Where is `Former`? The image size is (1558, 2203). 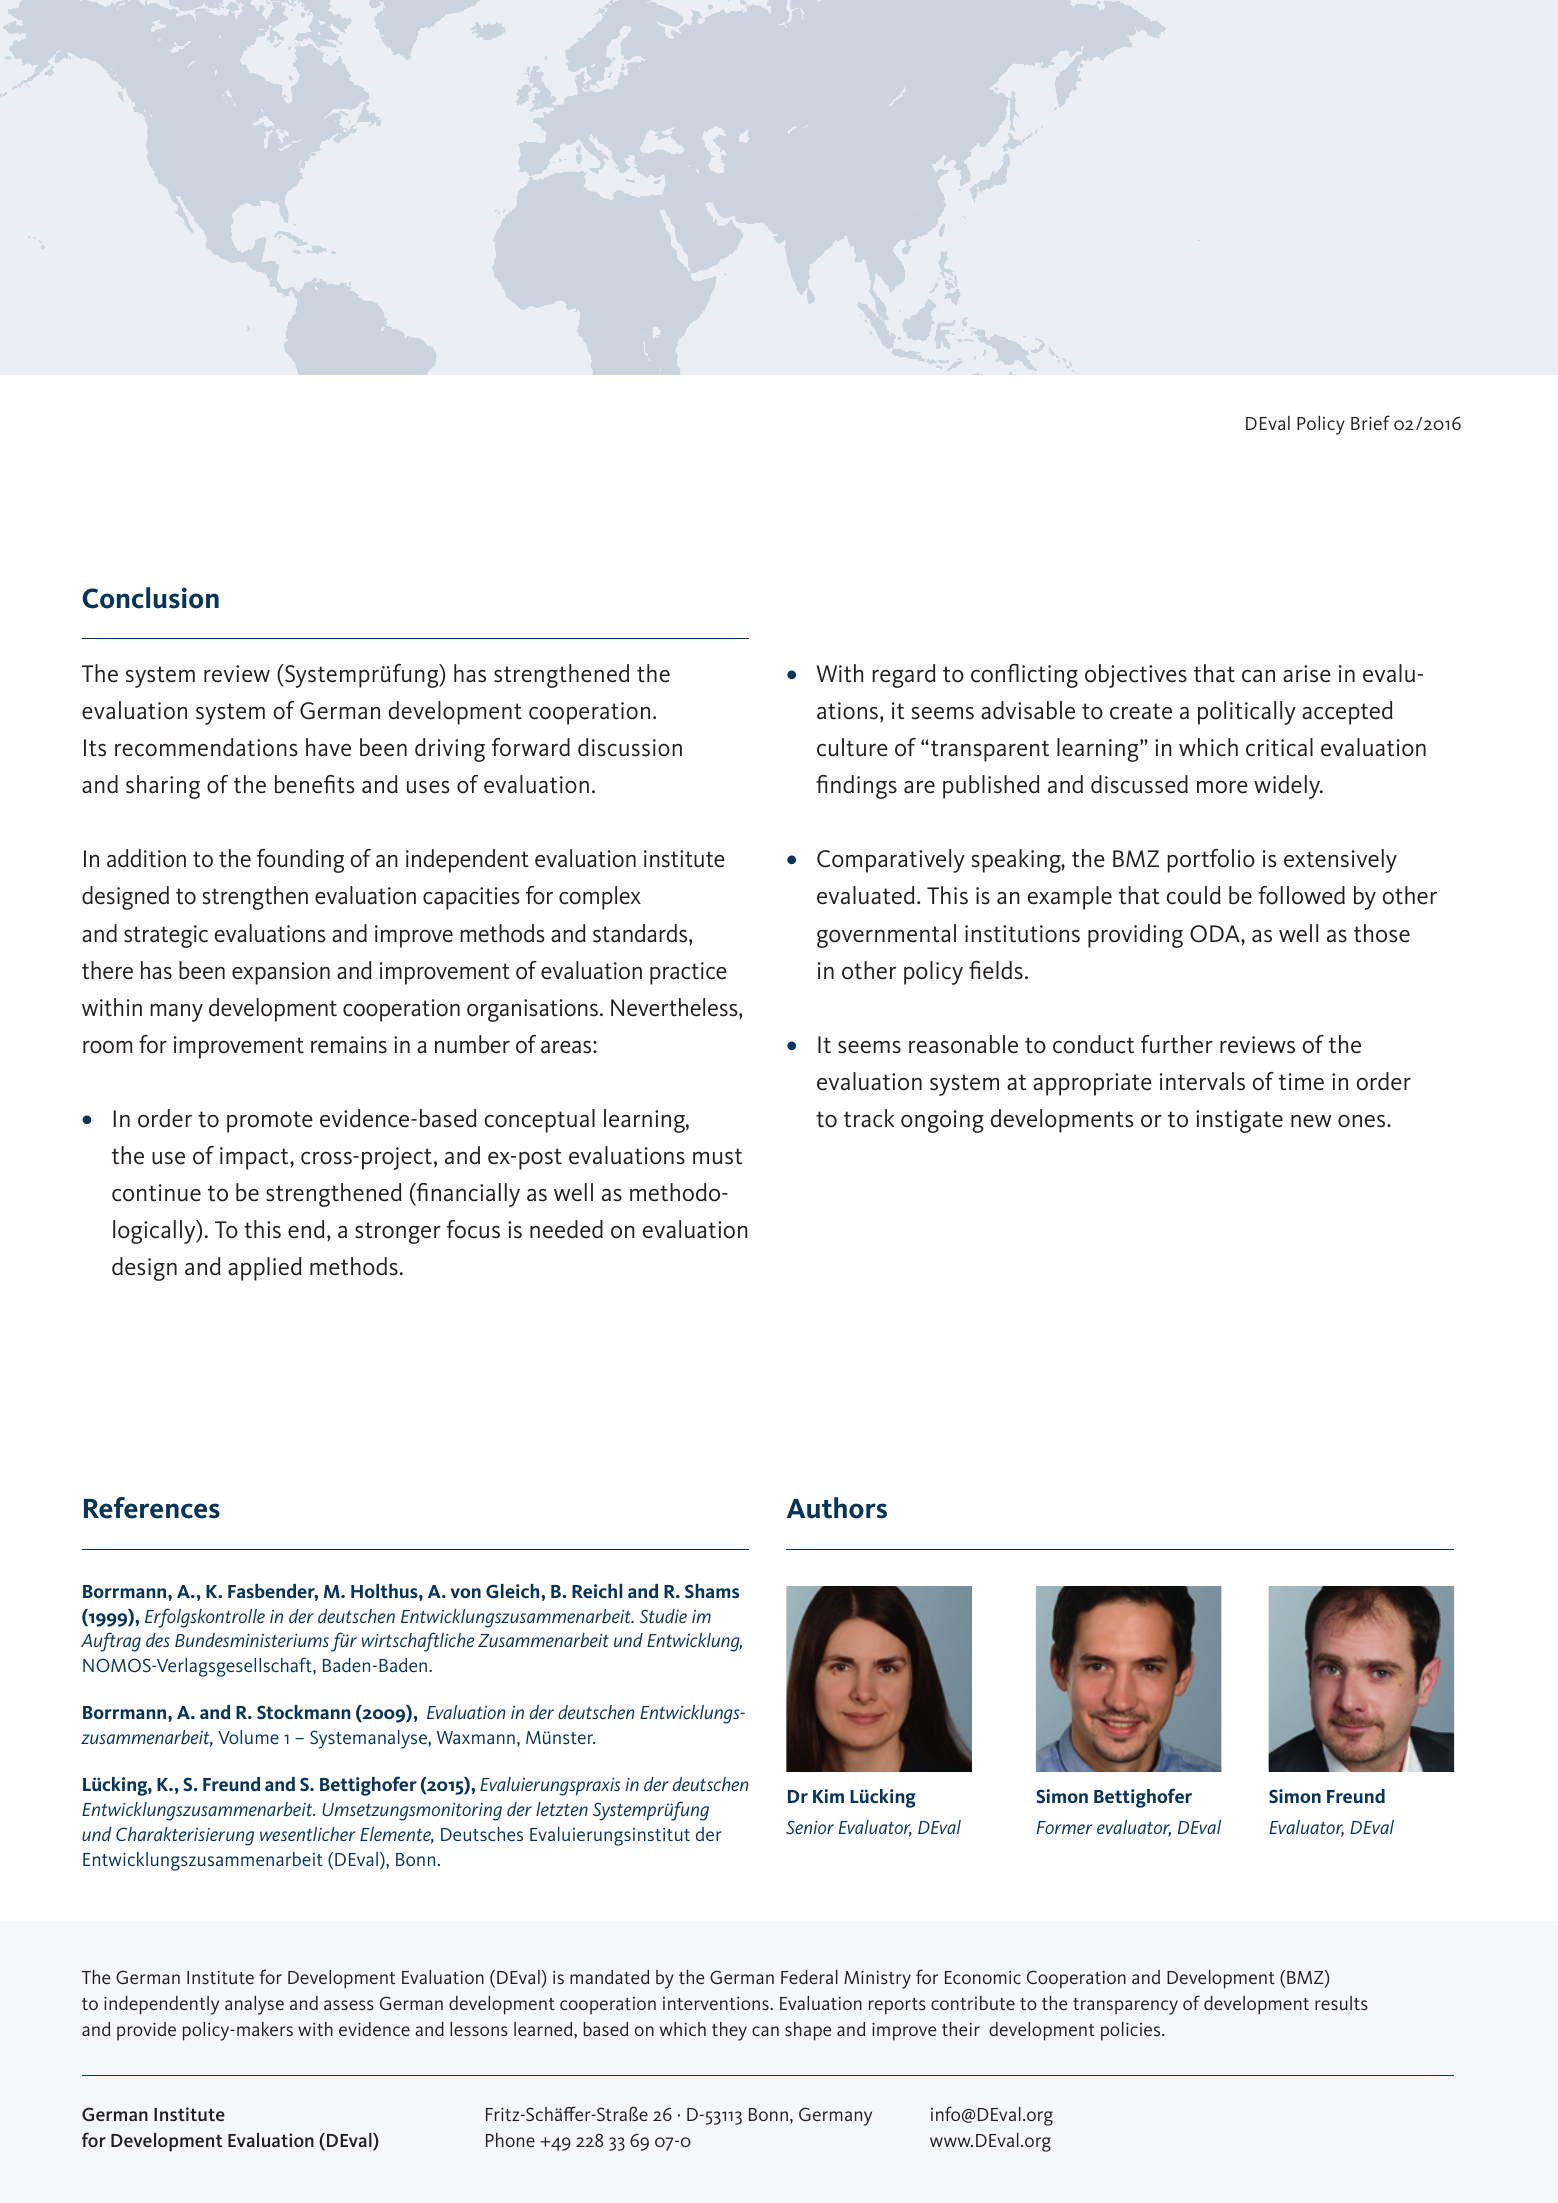
Former is located at coordinates (1065, 1827).
